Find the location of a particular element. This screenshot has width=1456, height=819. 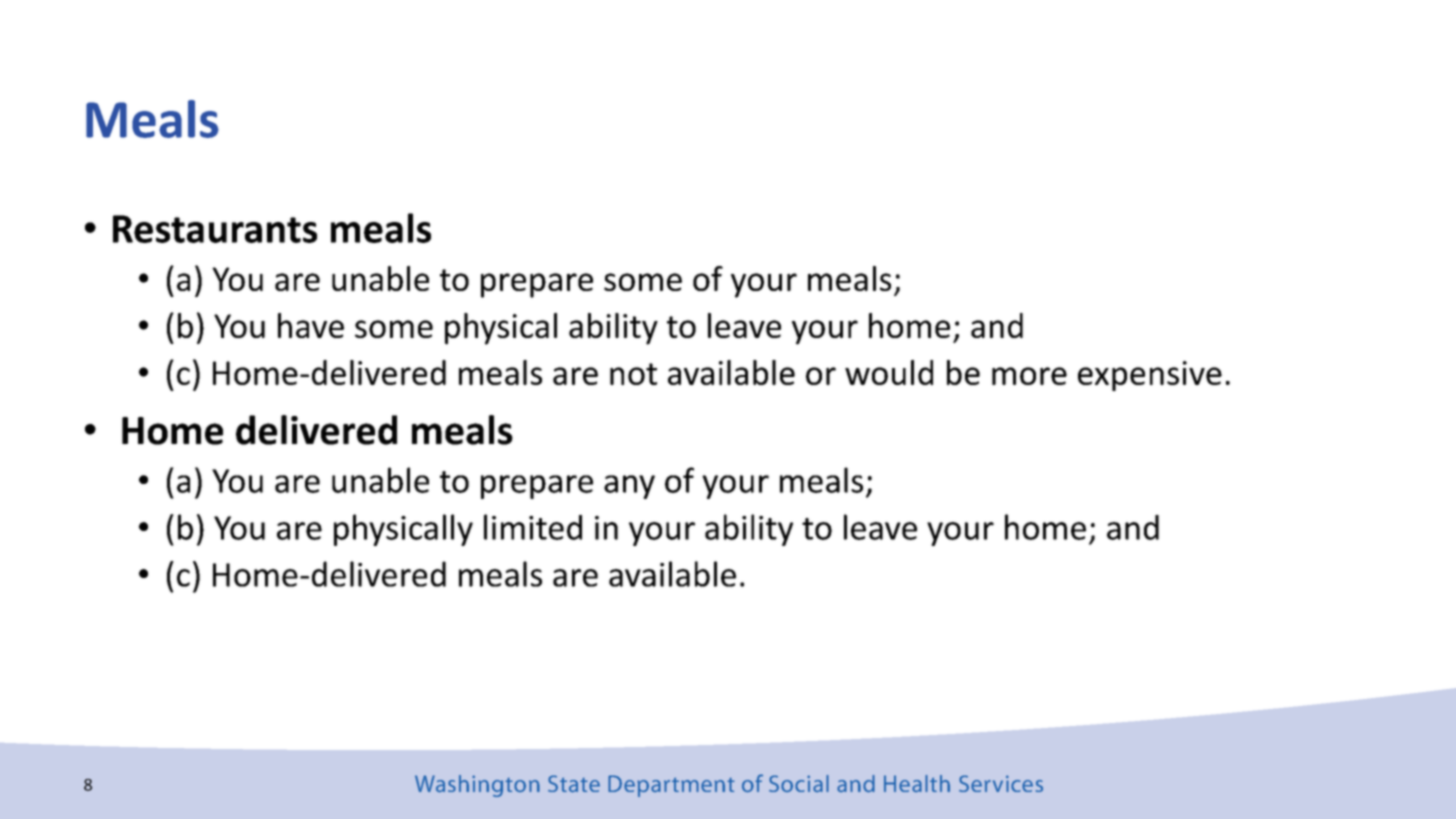

Restaurants is located at coordinates (215, 229).
